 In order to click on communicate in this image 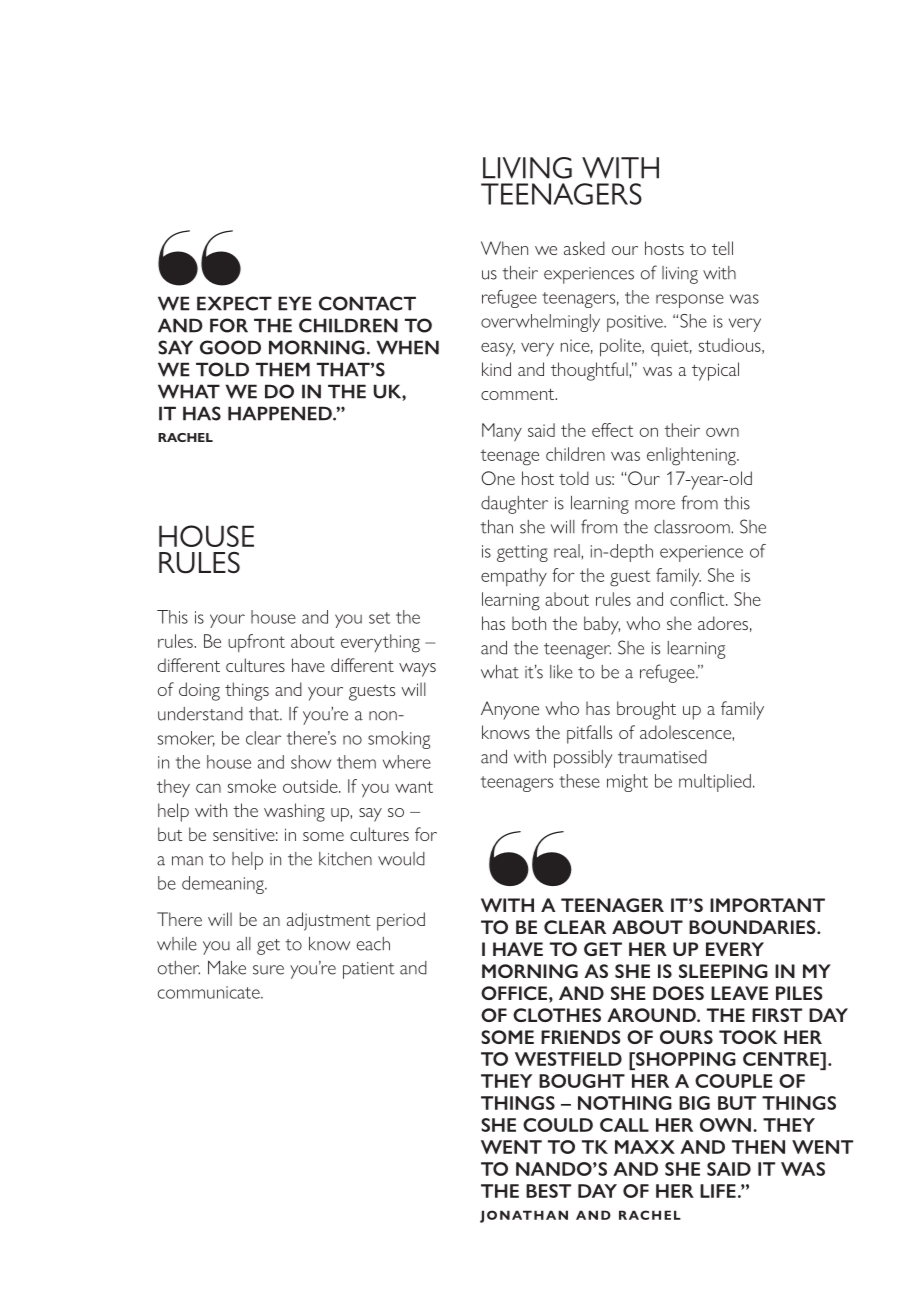, I will do `click(210, 992)`.
